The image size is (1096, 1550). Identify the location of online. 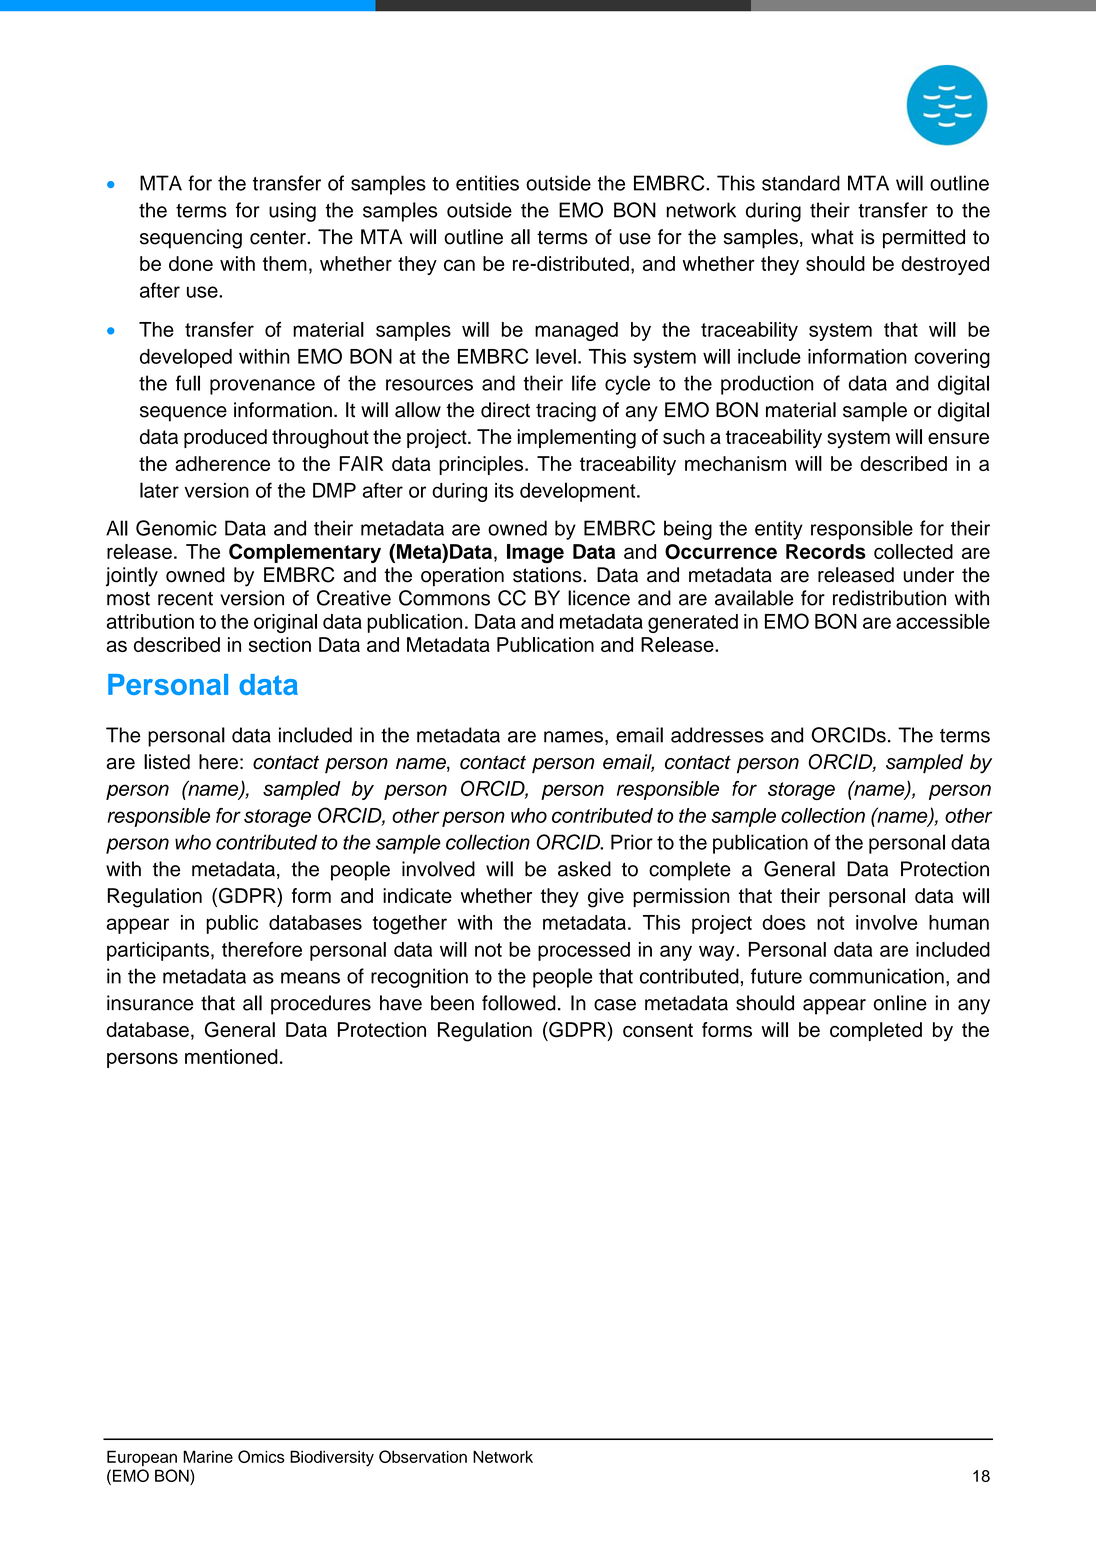
(900, 1003).
